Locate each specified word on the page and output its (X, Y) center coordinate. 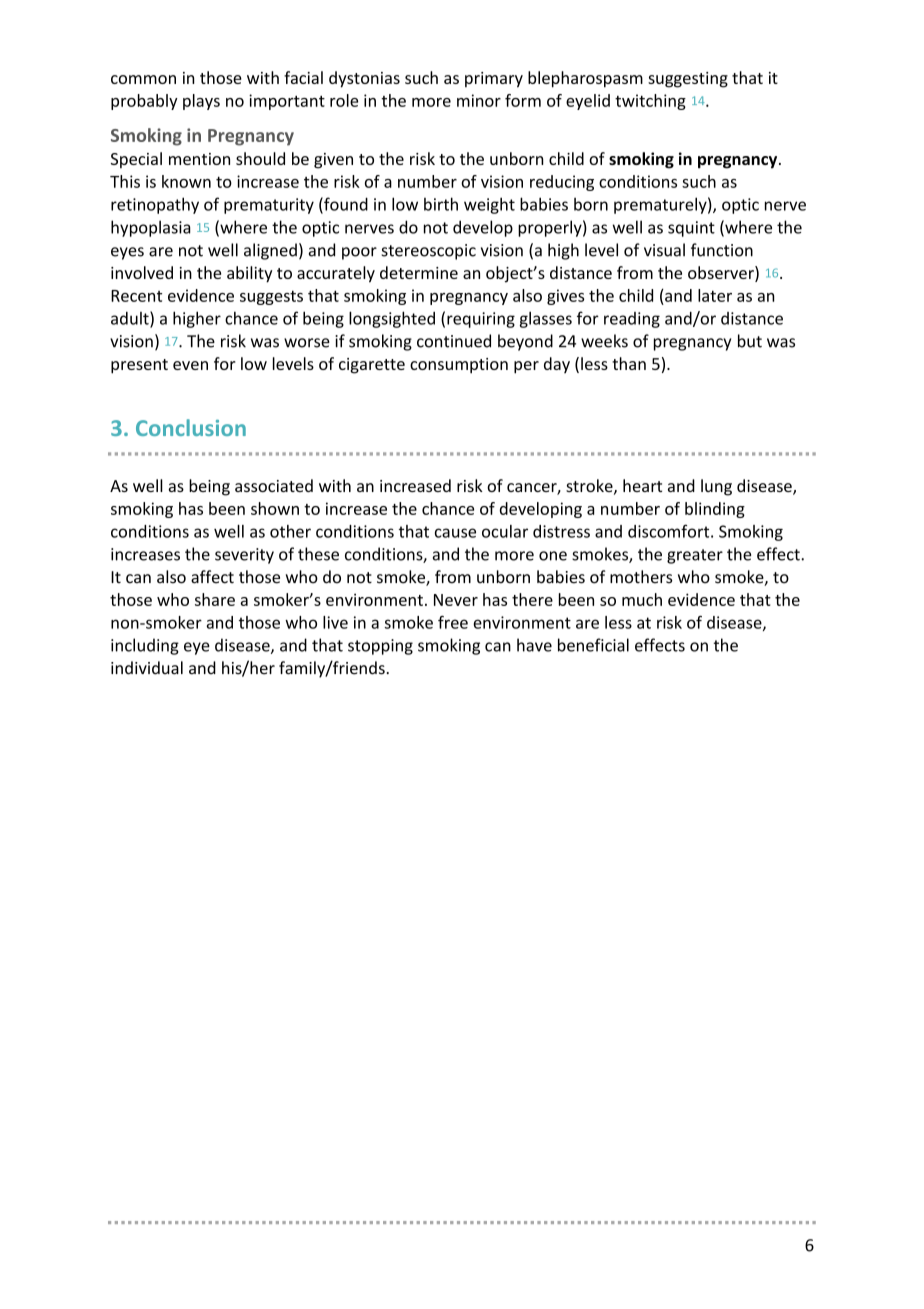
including (145, 646)
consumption (459, 366)
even (190, 365)
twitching (650, 102)
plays (201, 102)
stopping (380, 647)
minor (479, 100)
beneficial (593, 645)
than (629, 363)
